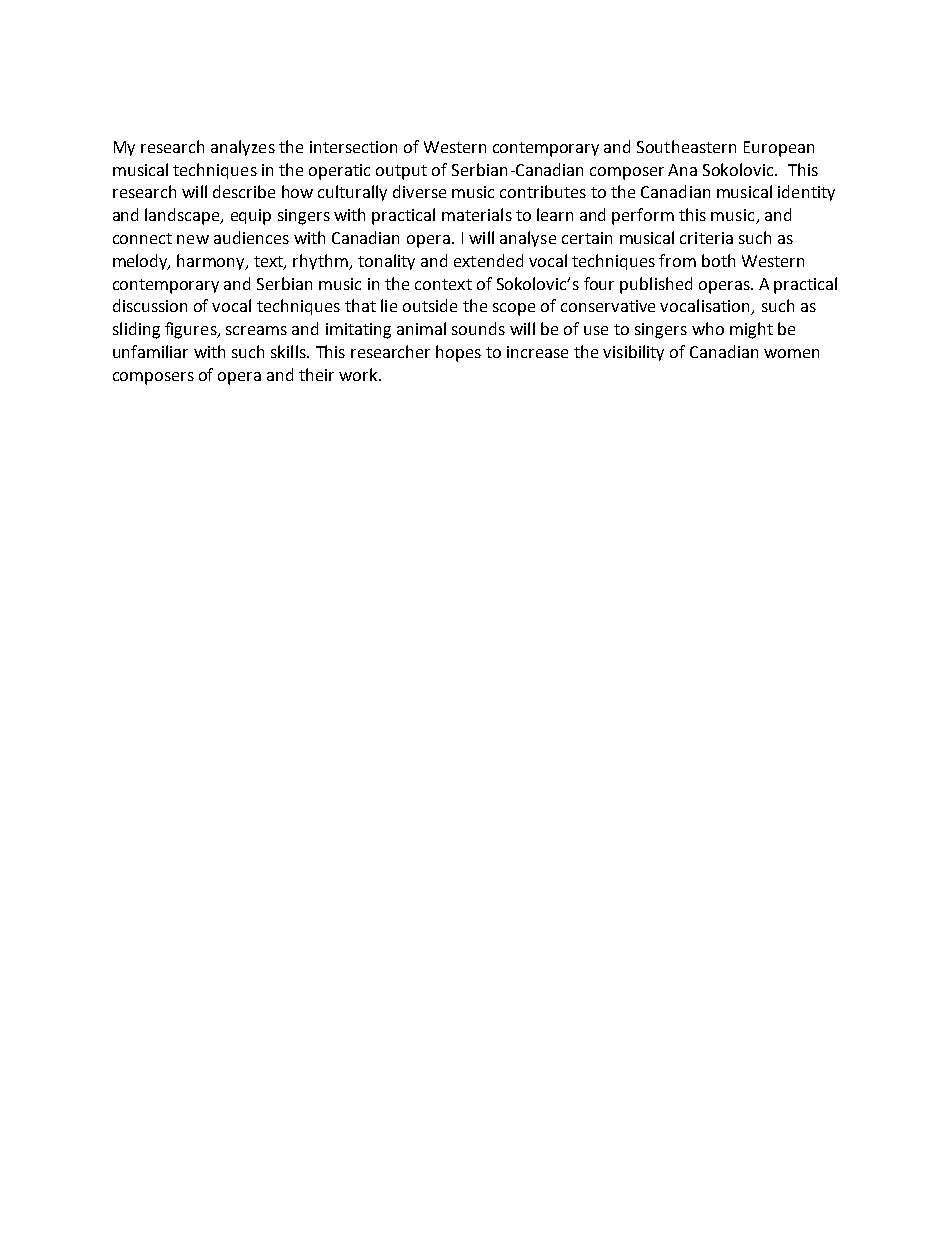  Describe the element at coordinates (183, 216) in the page. I see `landscape` at that location.
